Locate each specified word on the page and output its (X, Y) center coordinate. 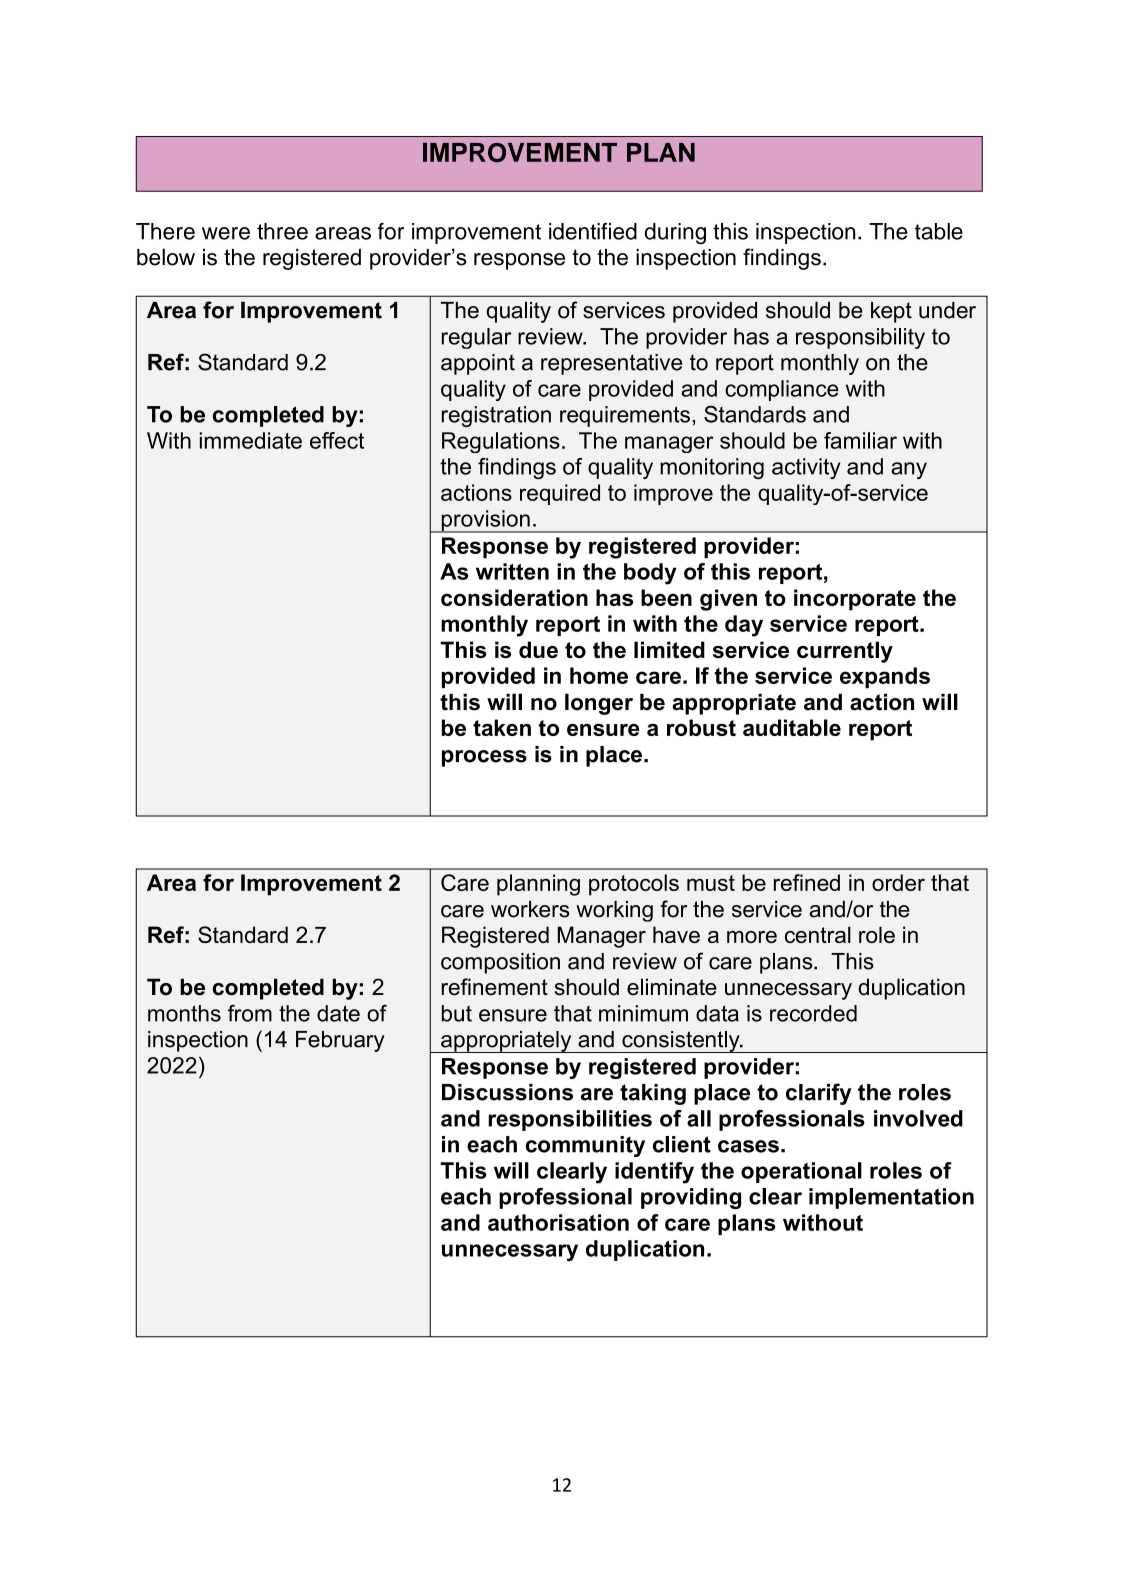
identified (593, 231)
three (282, 231)
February (340, 1041)
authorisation (558, 1222)
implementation (891, 1198)
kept (891, 312)
